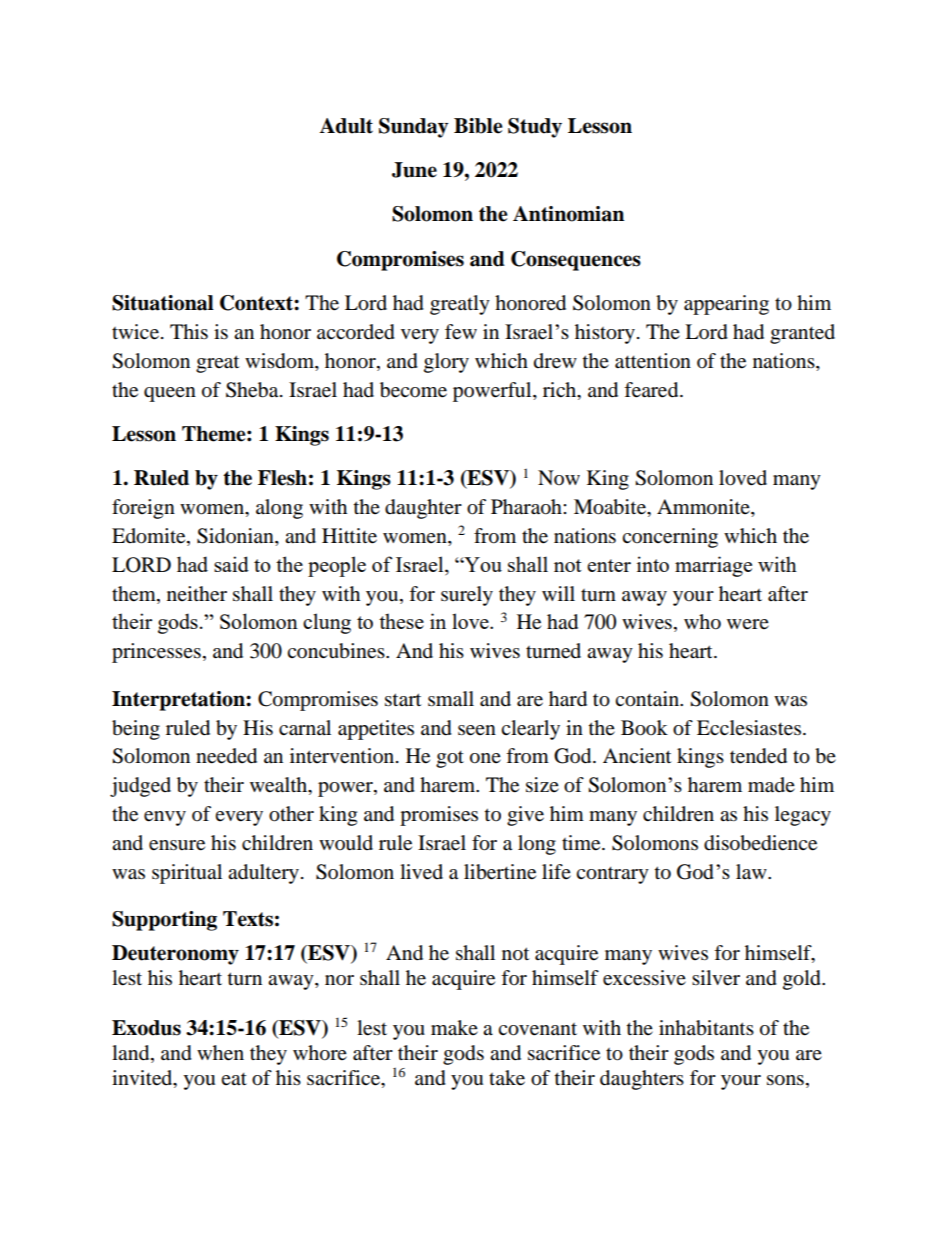 The height and width of the screenshot is (1233, 952). What do you see at coordinates (652, 390) in the screenshot?
I see `feared` at bounding box center [652, 390].
